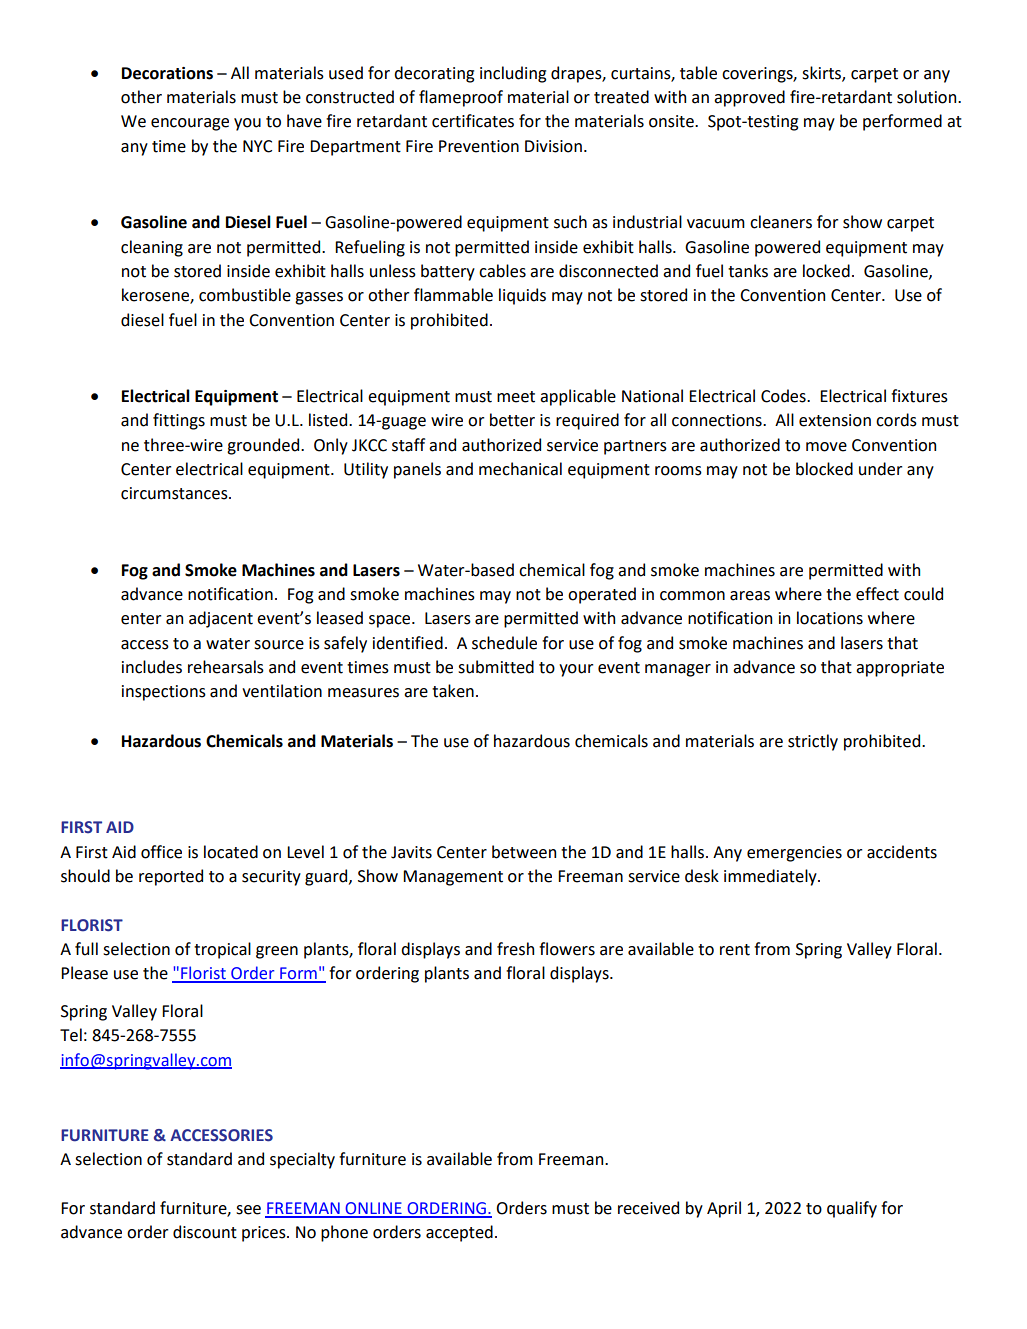 This image has height=1329, width=1027. I want to click on discount, so click(205, 1232).
